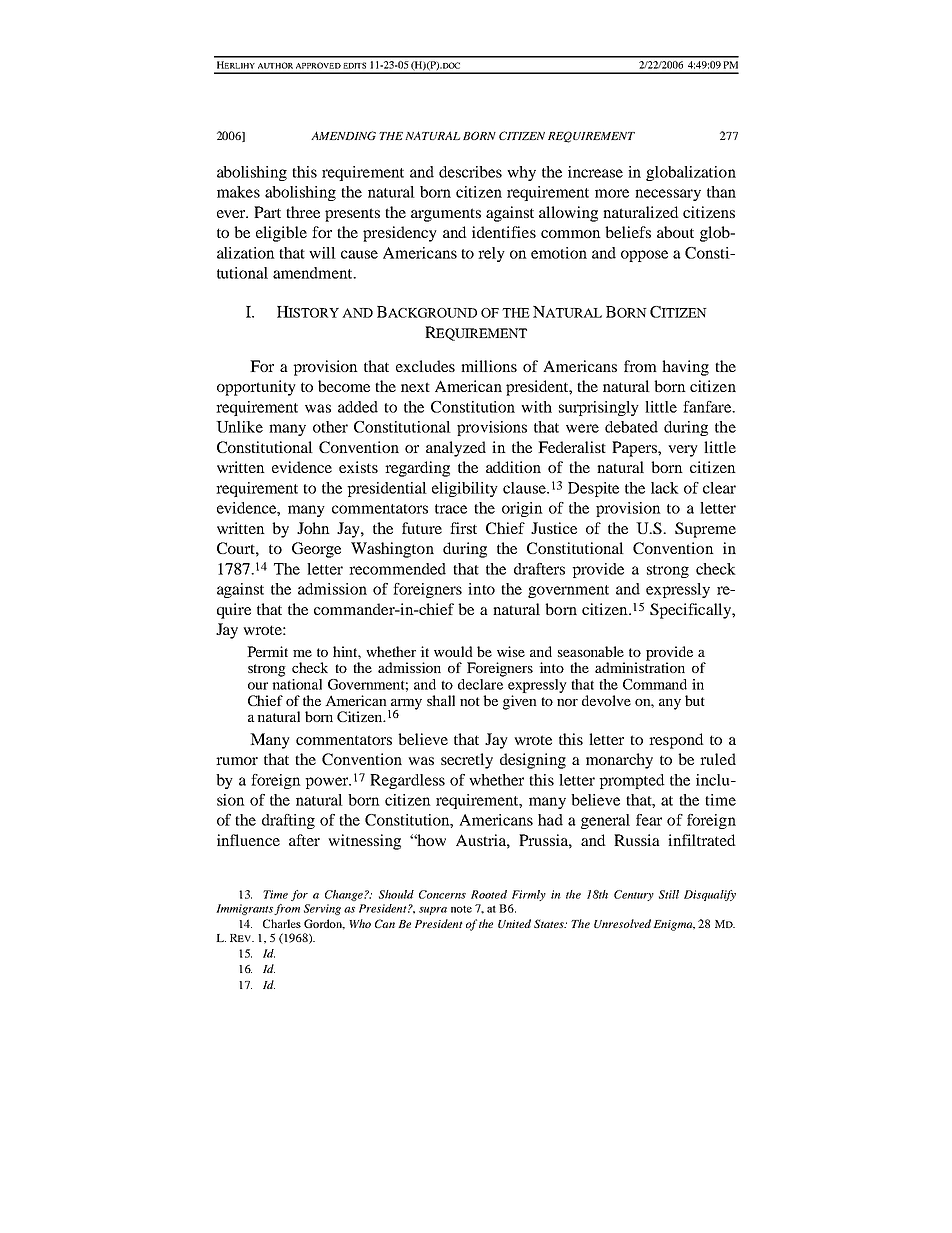  I want to click on increase, so click(595, 172).
